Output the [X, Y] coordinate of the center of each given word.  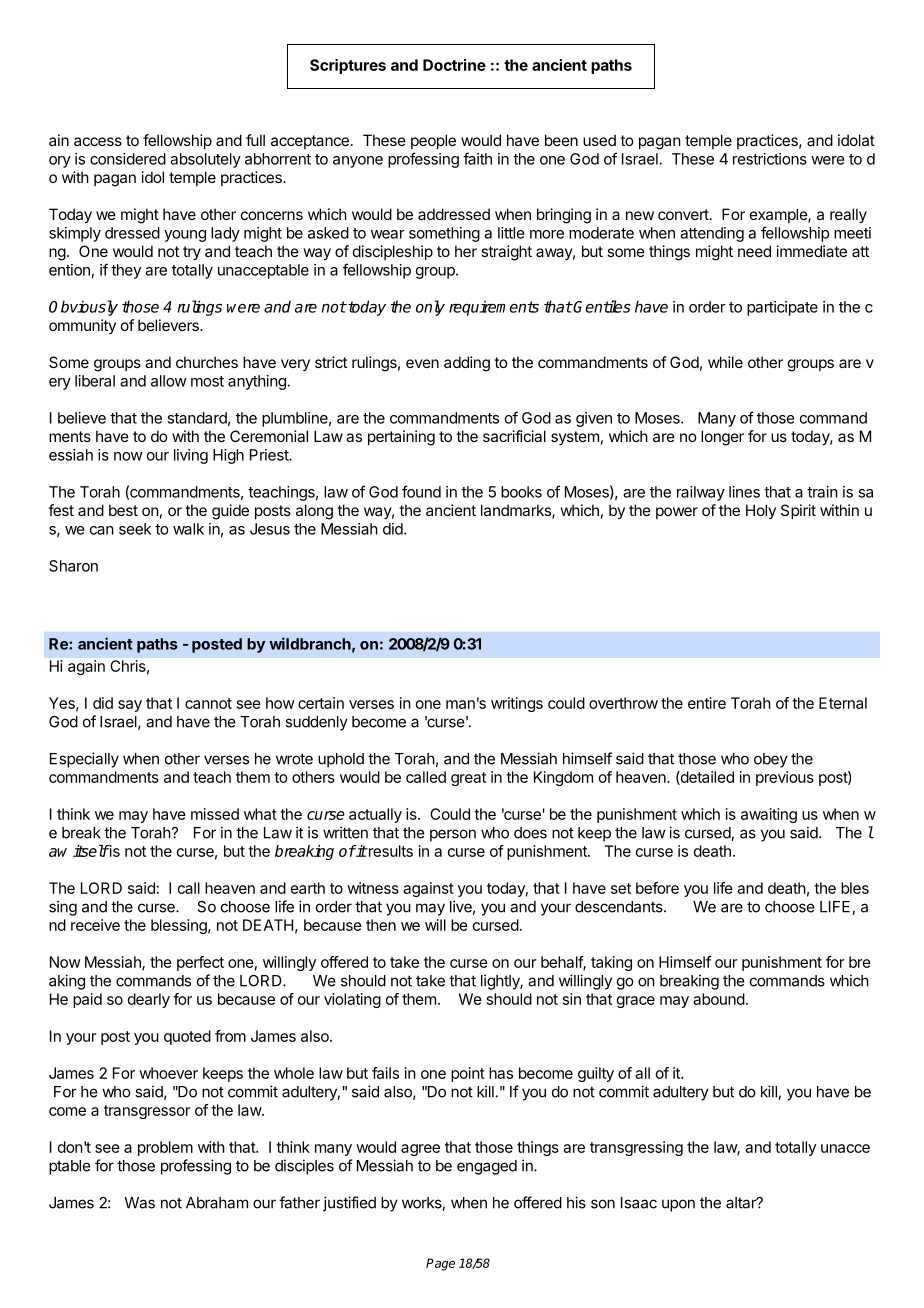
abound [719, 999]
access [98, 141]
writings [517, 704]
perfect [200, 963]
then [381, 925]
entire [707, 703]
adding [467, 364]
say [130, 706]
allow [169, 381]
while [725, 362]
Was [139, 1203]
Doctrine [454, 65]
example [779, 215]
